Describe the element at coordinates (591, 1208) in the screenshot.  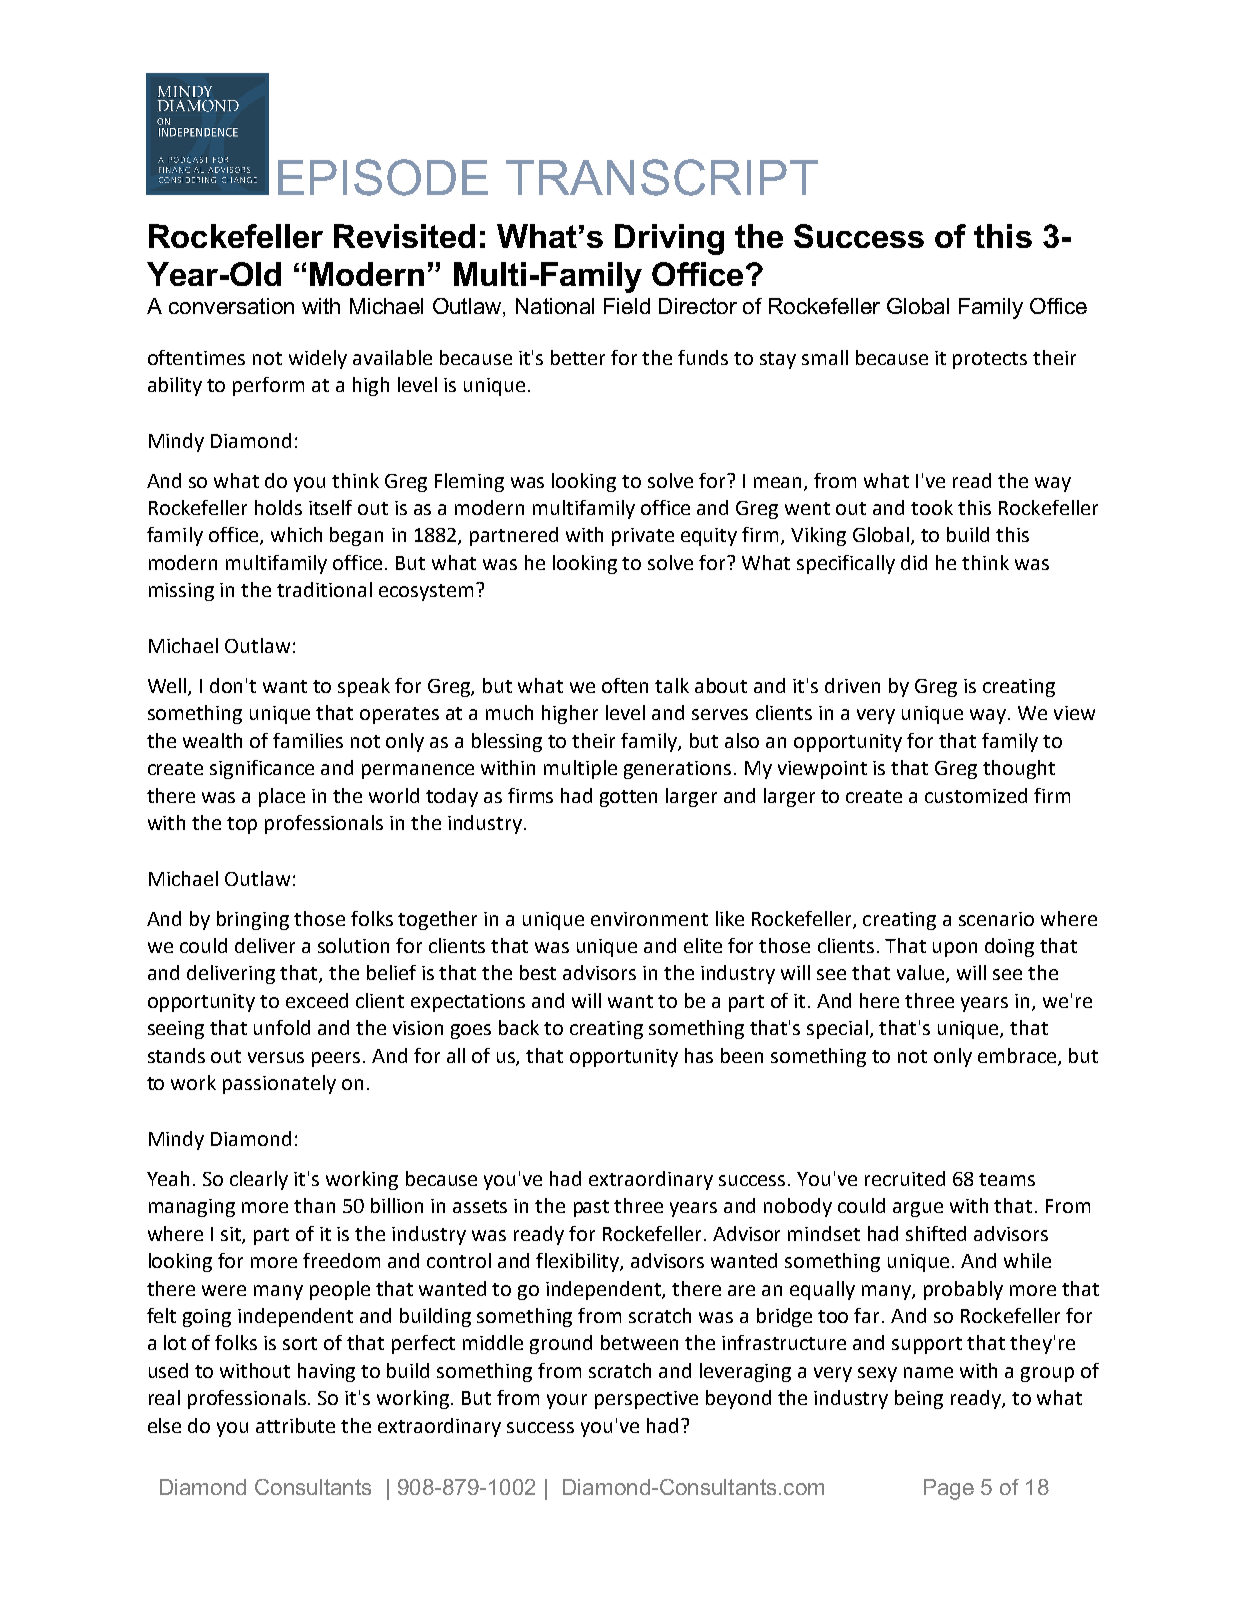
I see `past` at that location.
